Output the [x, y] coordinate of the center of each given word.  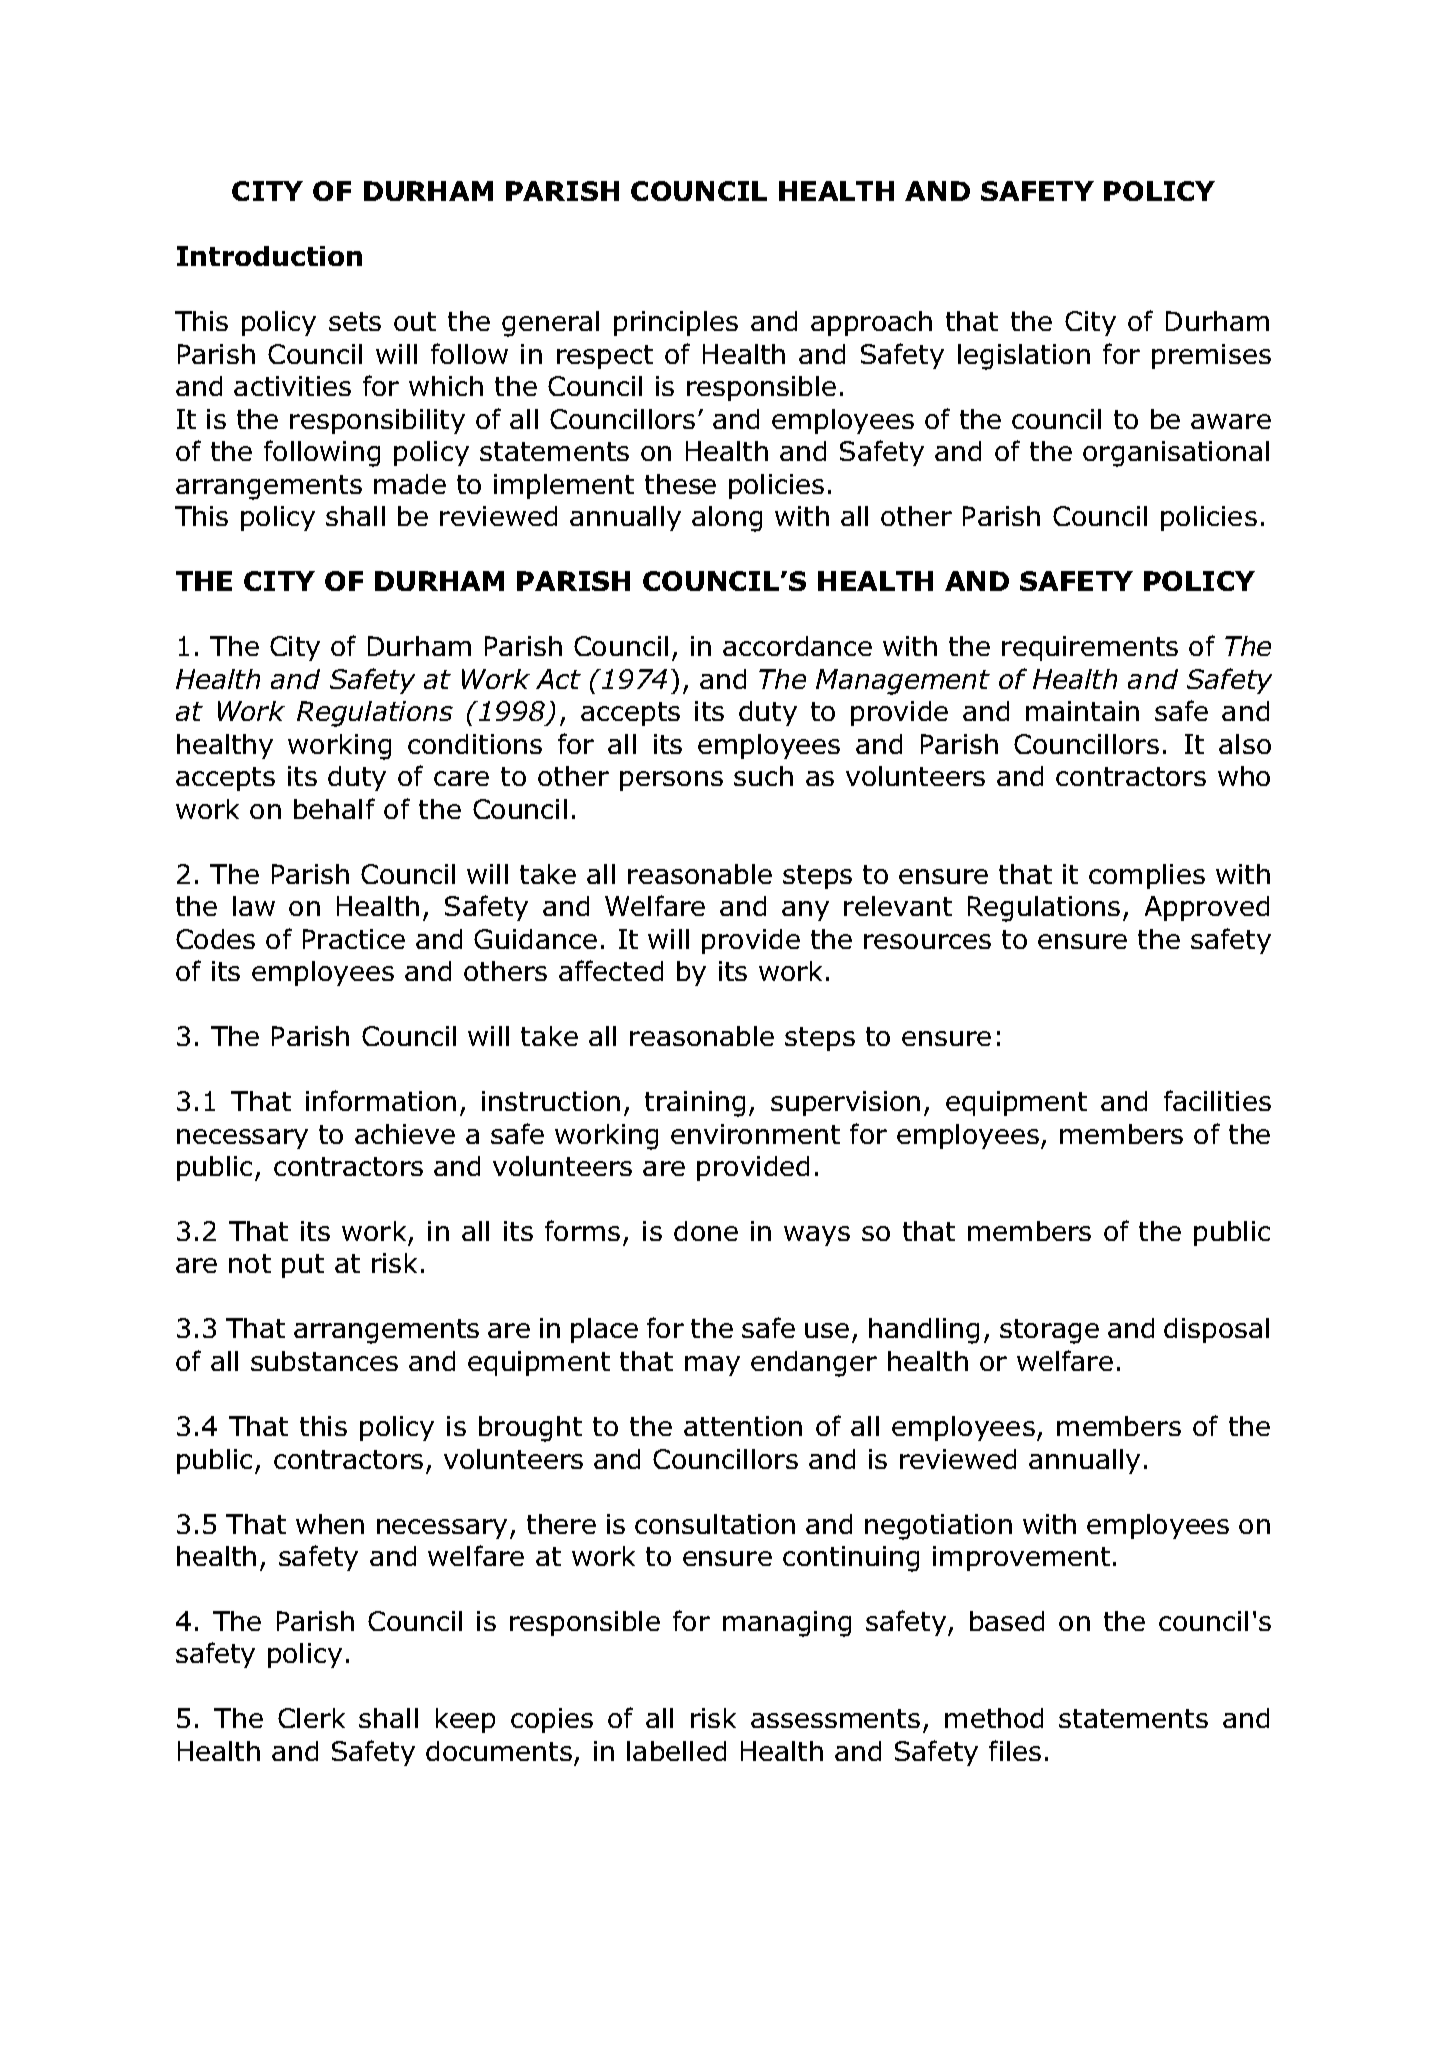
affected [611, 970]
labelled [676, 1751]
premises [1211, 356]
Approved [1207, 908]
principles [676, 323]
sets [355, 321]
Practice [354, 939]
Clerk [311, 1718]
